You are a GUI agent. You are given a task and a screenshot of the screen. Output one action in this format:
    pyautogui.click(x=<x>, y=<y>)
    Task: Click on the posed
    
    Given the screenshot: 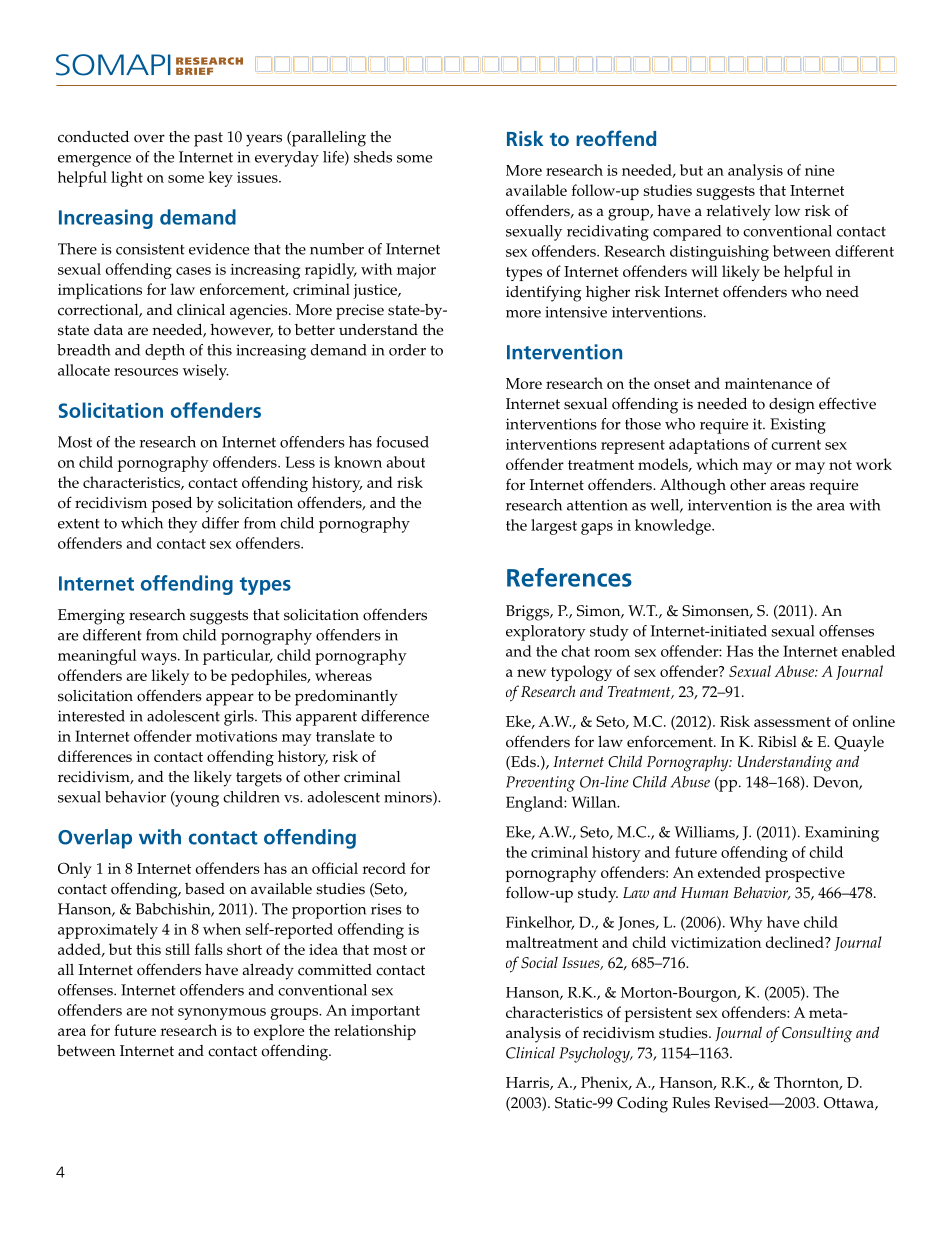 What is the action you would take?
    pyautogui.click(x=172, y=504)
